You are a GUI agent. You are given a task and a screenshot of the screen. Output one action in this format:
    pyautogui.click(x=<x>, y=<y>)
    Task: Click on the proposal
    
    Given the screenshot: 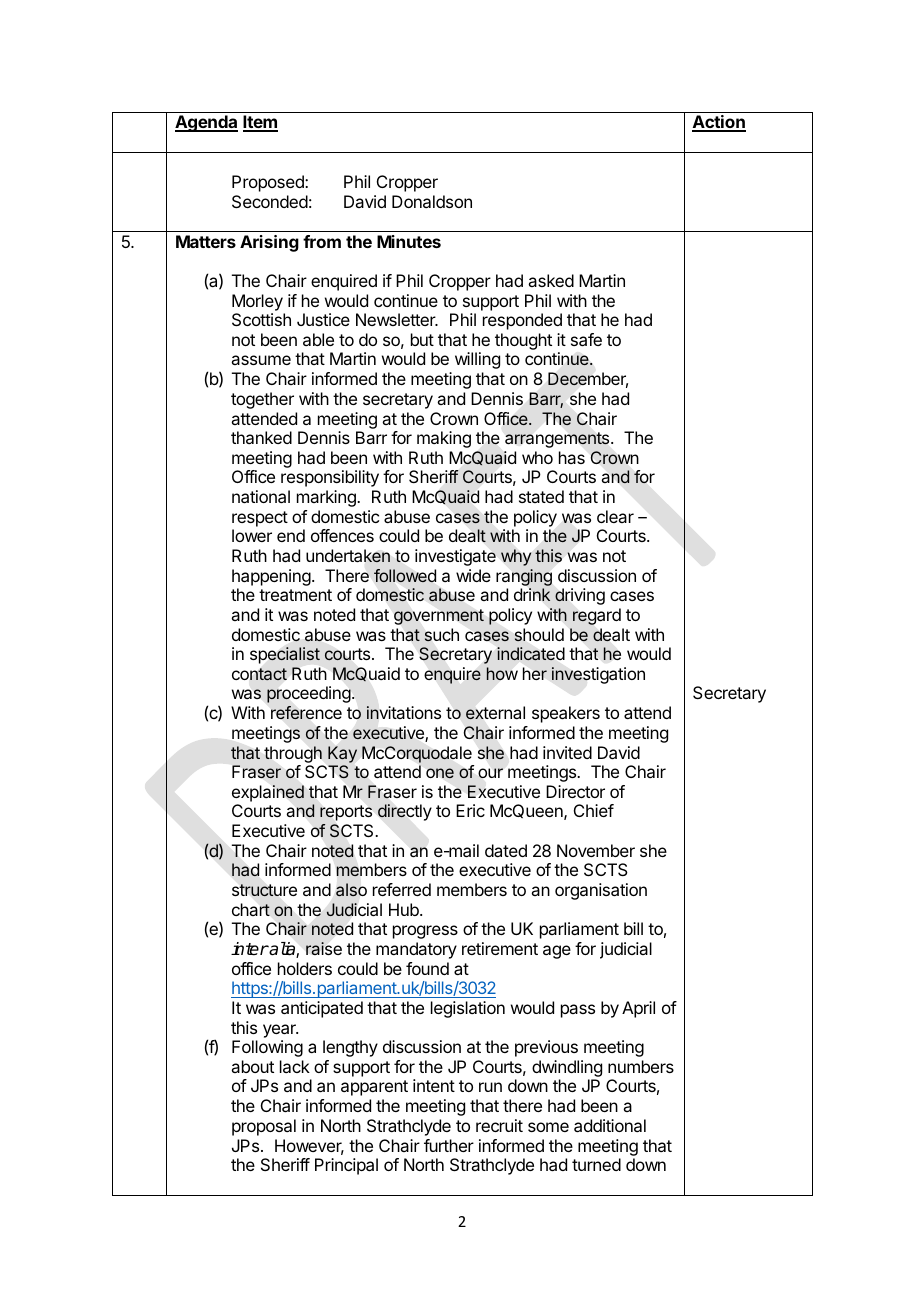 What is the action you would take?
    pyautogui.click(x=264, y=1127)
